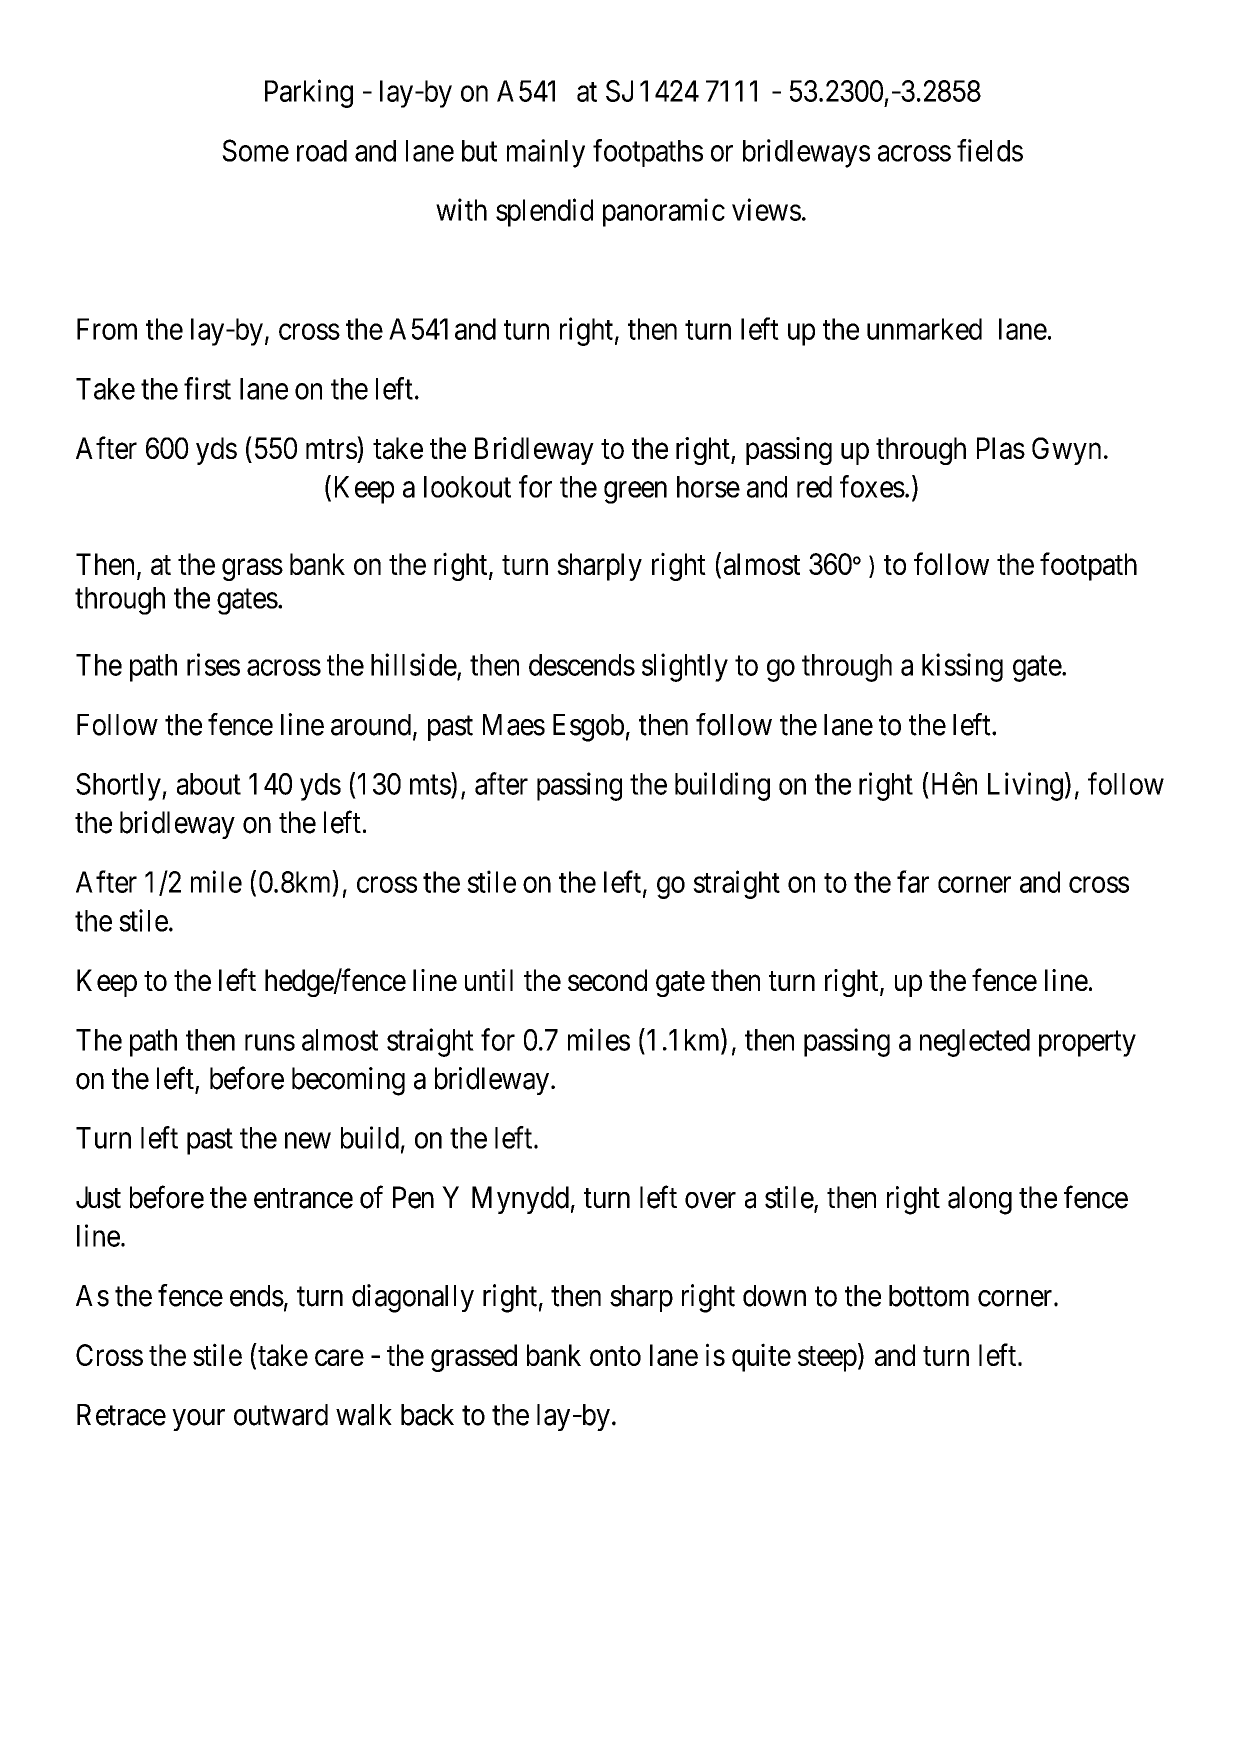  Describe the element at coordinates (546, 153) in the document. I see `mainly` at that location.
